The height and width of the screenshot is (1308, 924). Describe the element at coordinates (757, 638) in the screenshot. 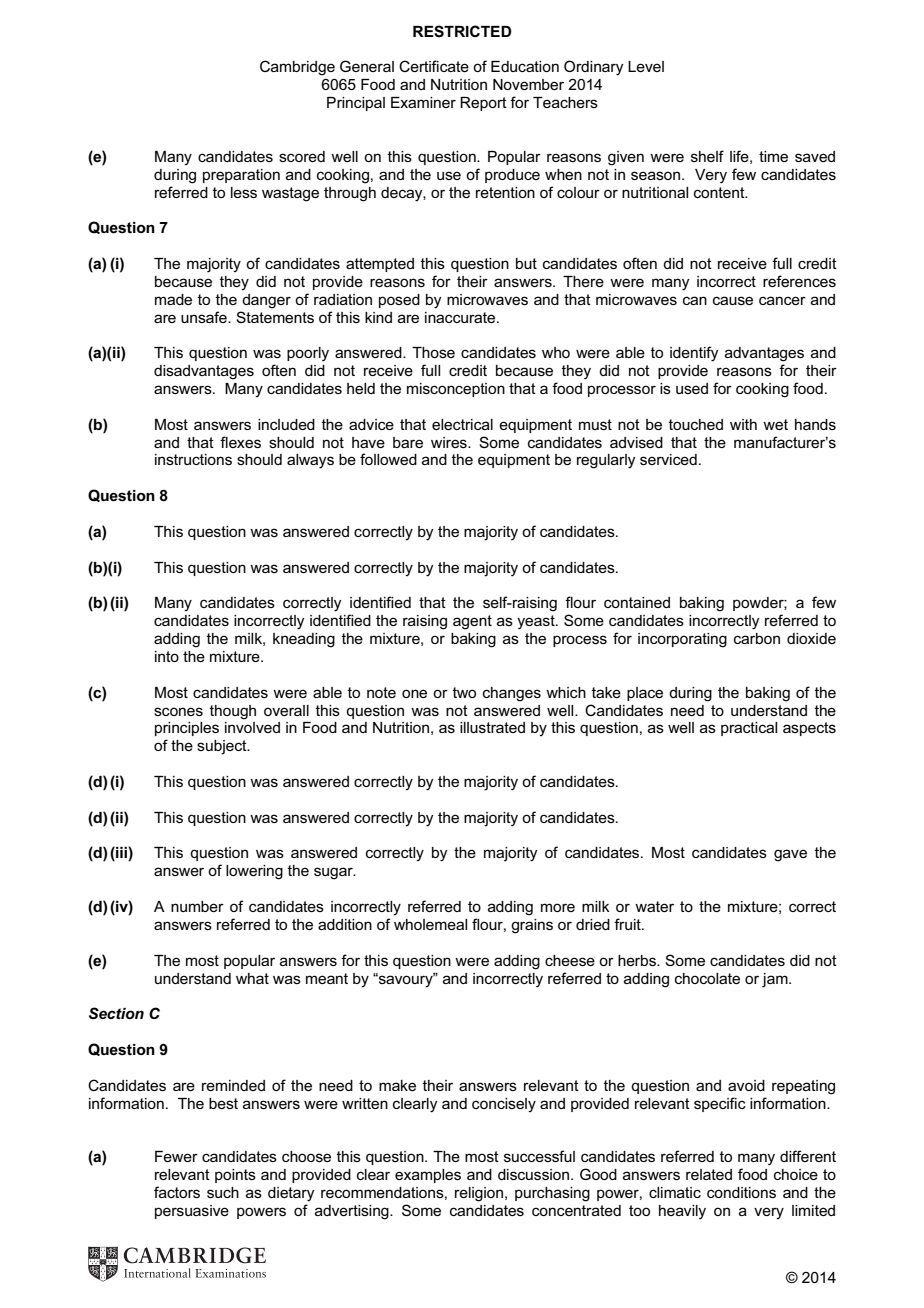

I see `carbon` at that location.
